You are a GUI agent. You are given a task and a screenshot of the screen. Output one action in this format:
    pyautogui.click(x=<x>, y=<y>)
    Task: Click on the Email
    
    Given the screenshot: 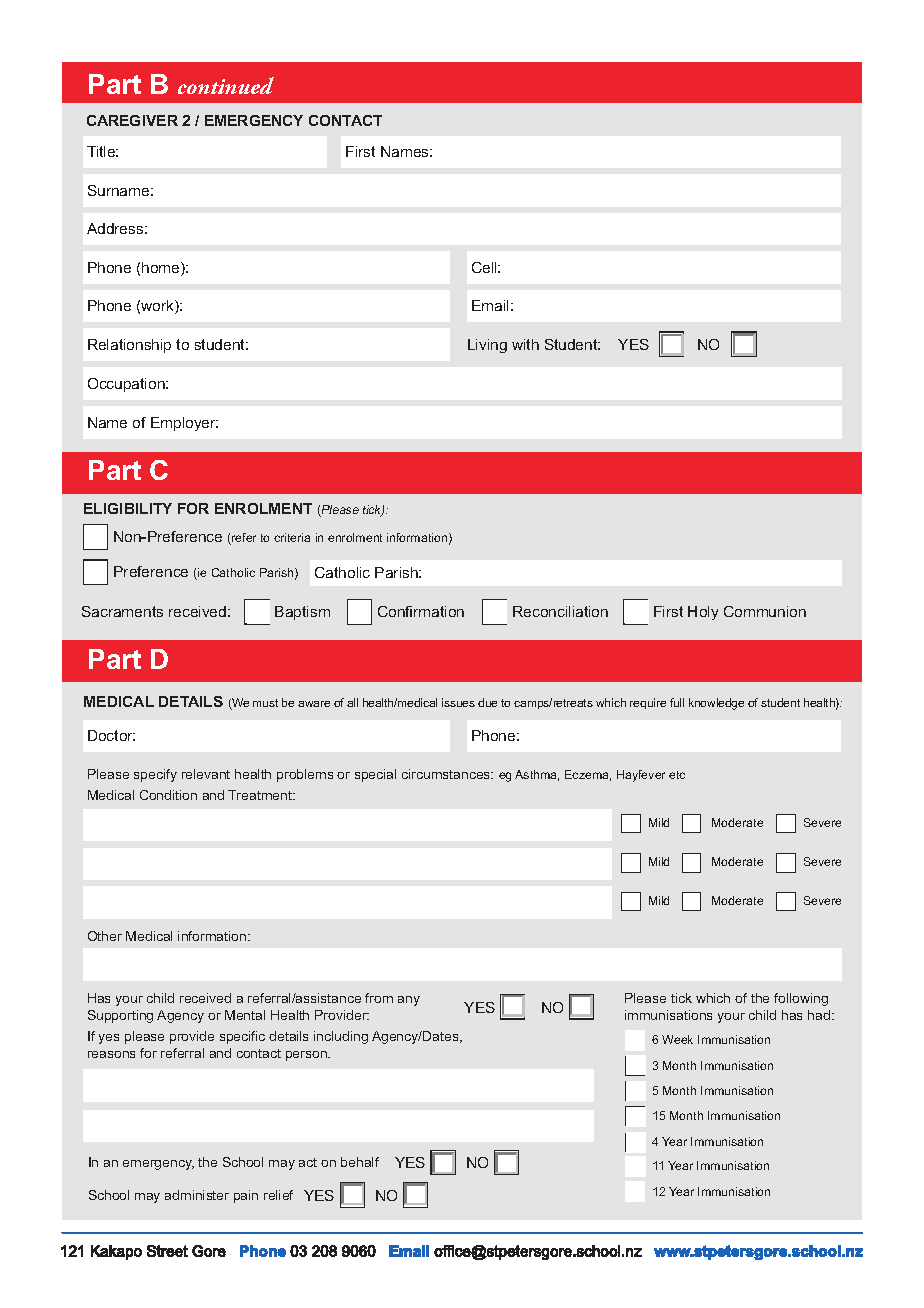 What is the action you would take?
    pyautogui.click(x=490, y=305)
